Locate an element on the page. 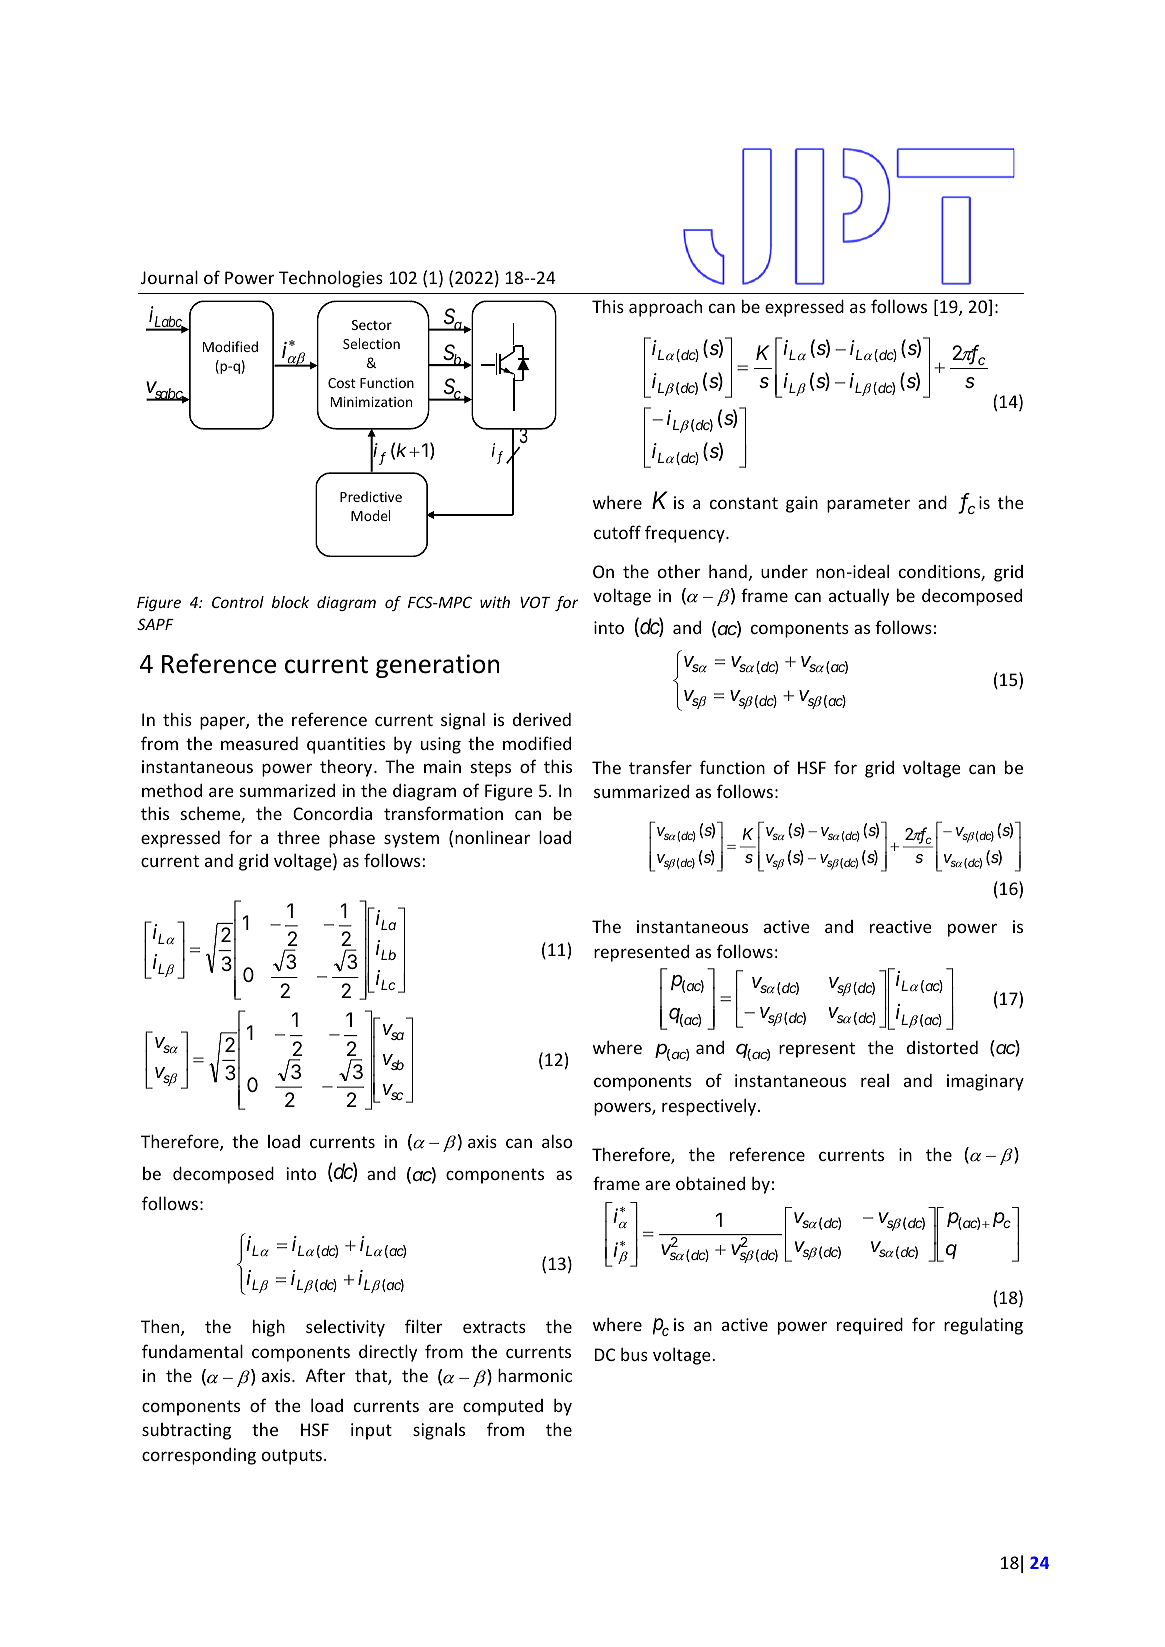  derived is located at coordinates (542, 719).
